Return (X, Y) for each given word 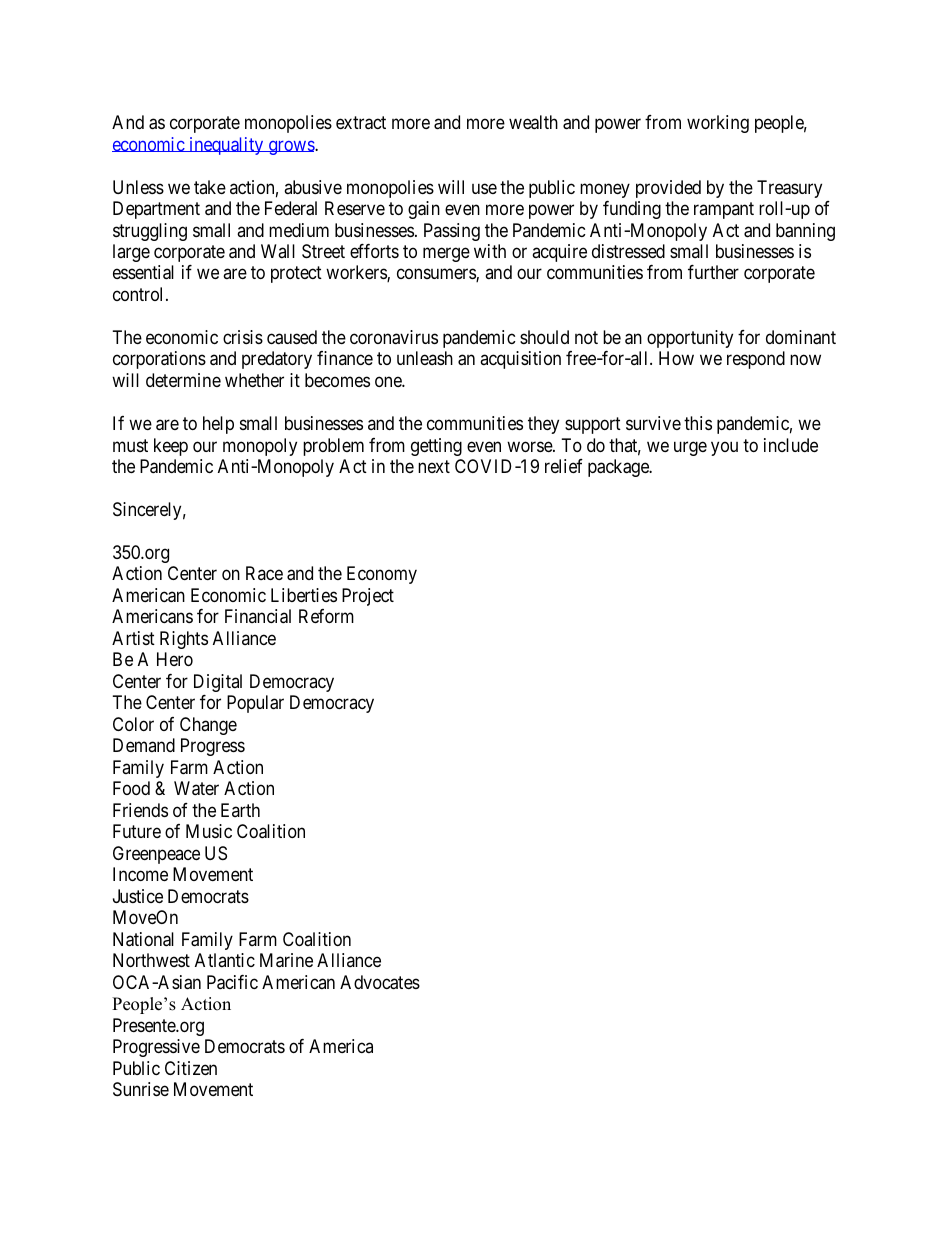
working (718, 124)
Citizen (191, 1068)
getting (436, 447)
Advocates (380, 982)
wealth (533, 122)
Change (208, 726)
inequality (226, 146)
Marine (286, 960)
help (218, 425)
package (619, 468)
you (724, 448)
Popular (255, 704)
